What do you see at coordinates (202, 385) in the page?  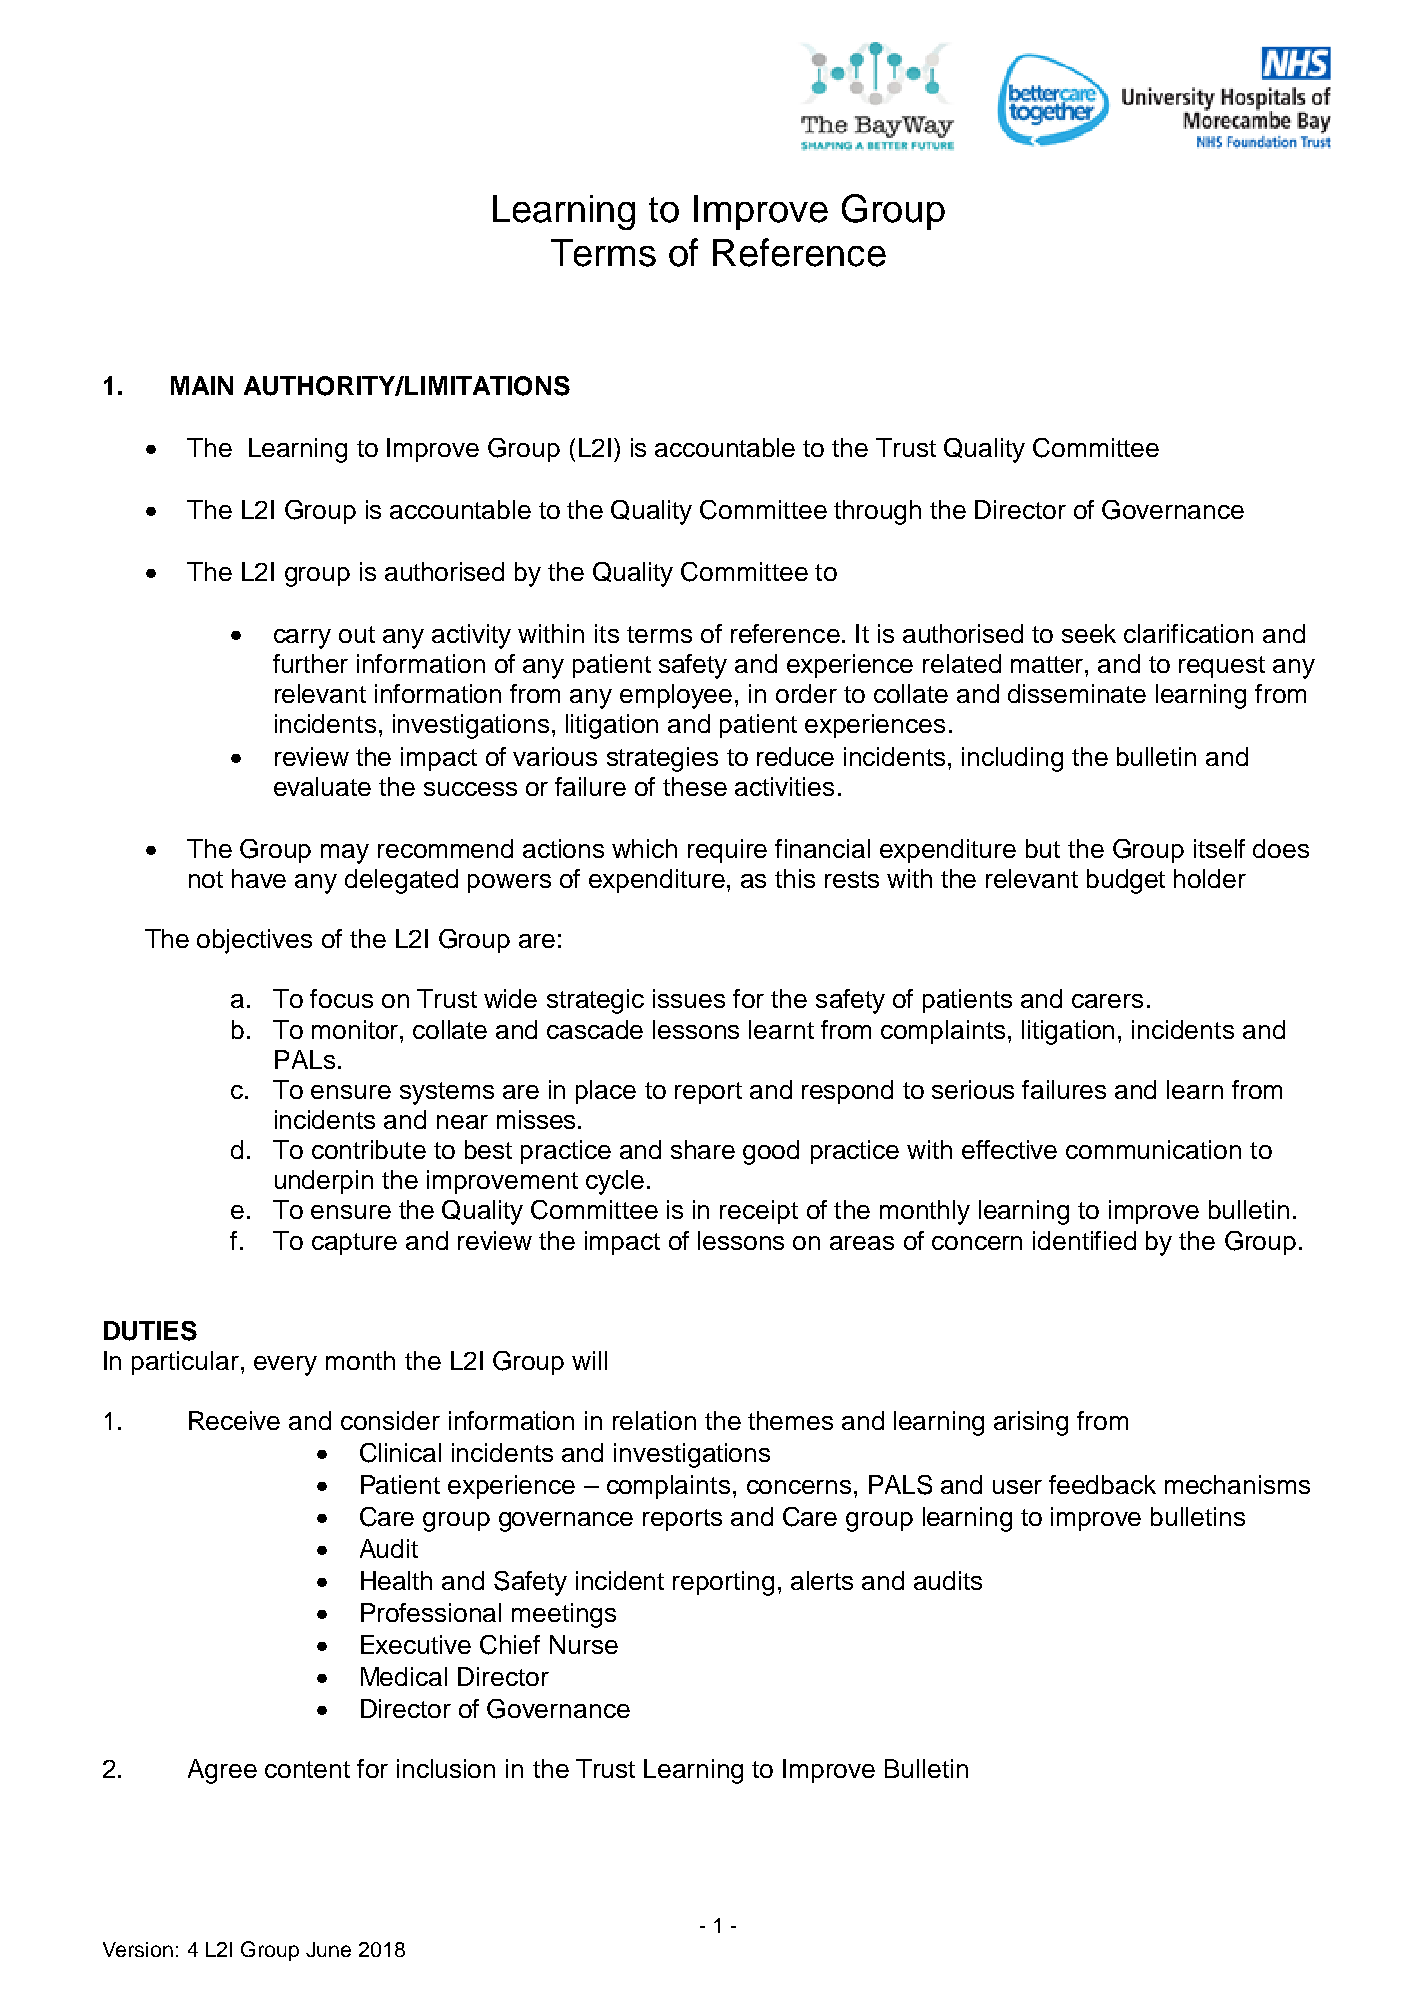 I see `MAIN` at bounding box center [202, 385].
